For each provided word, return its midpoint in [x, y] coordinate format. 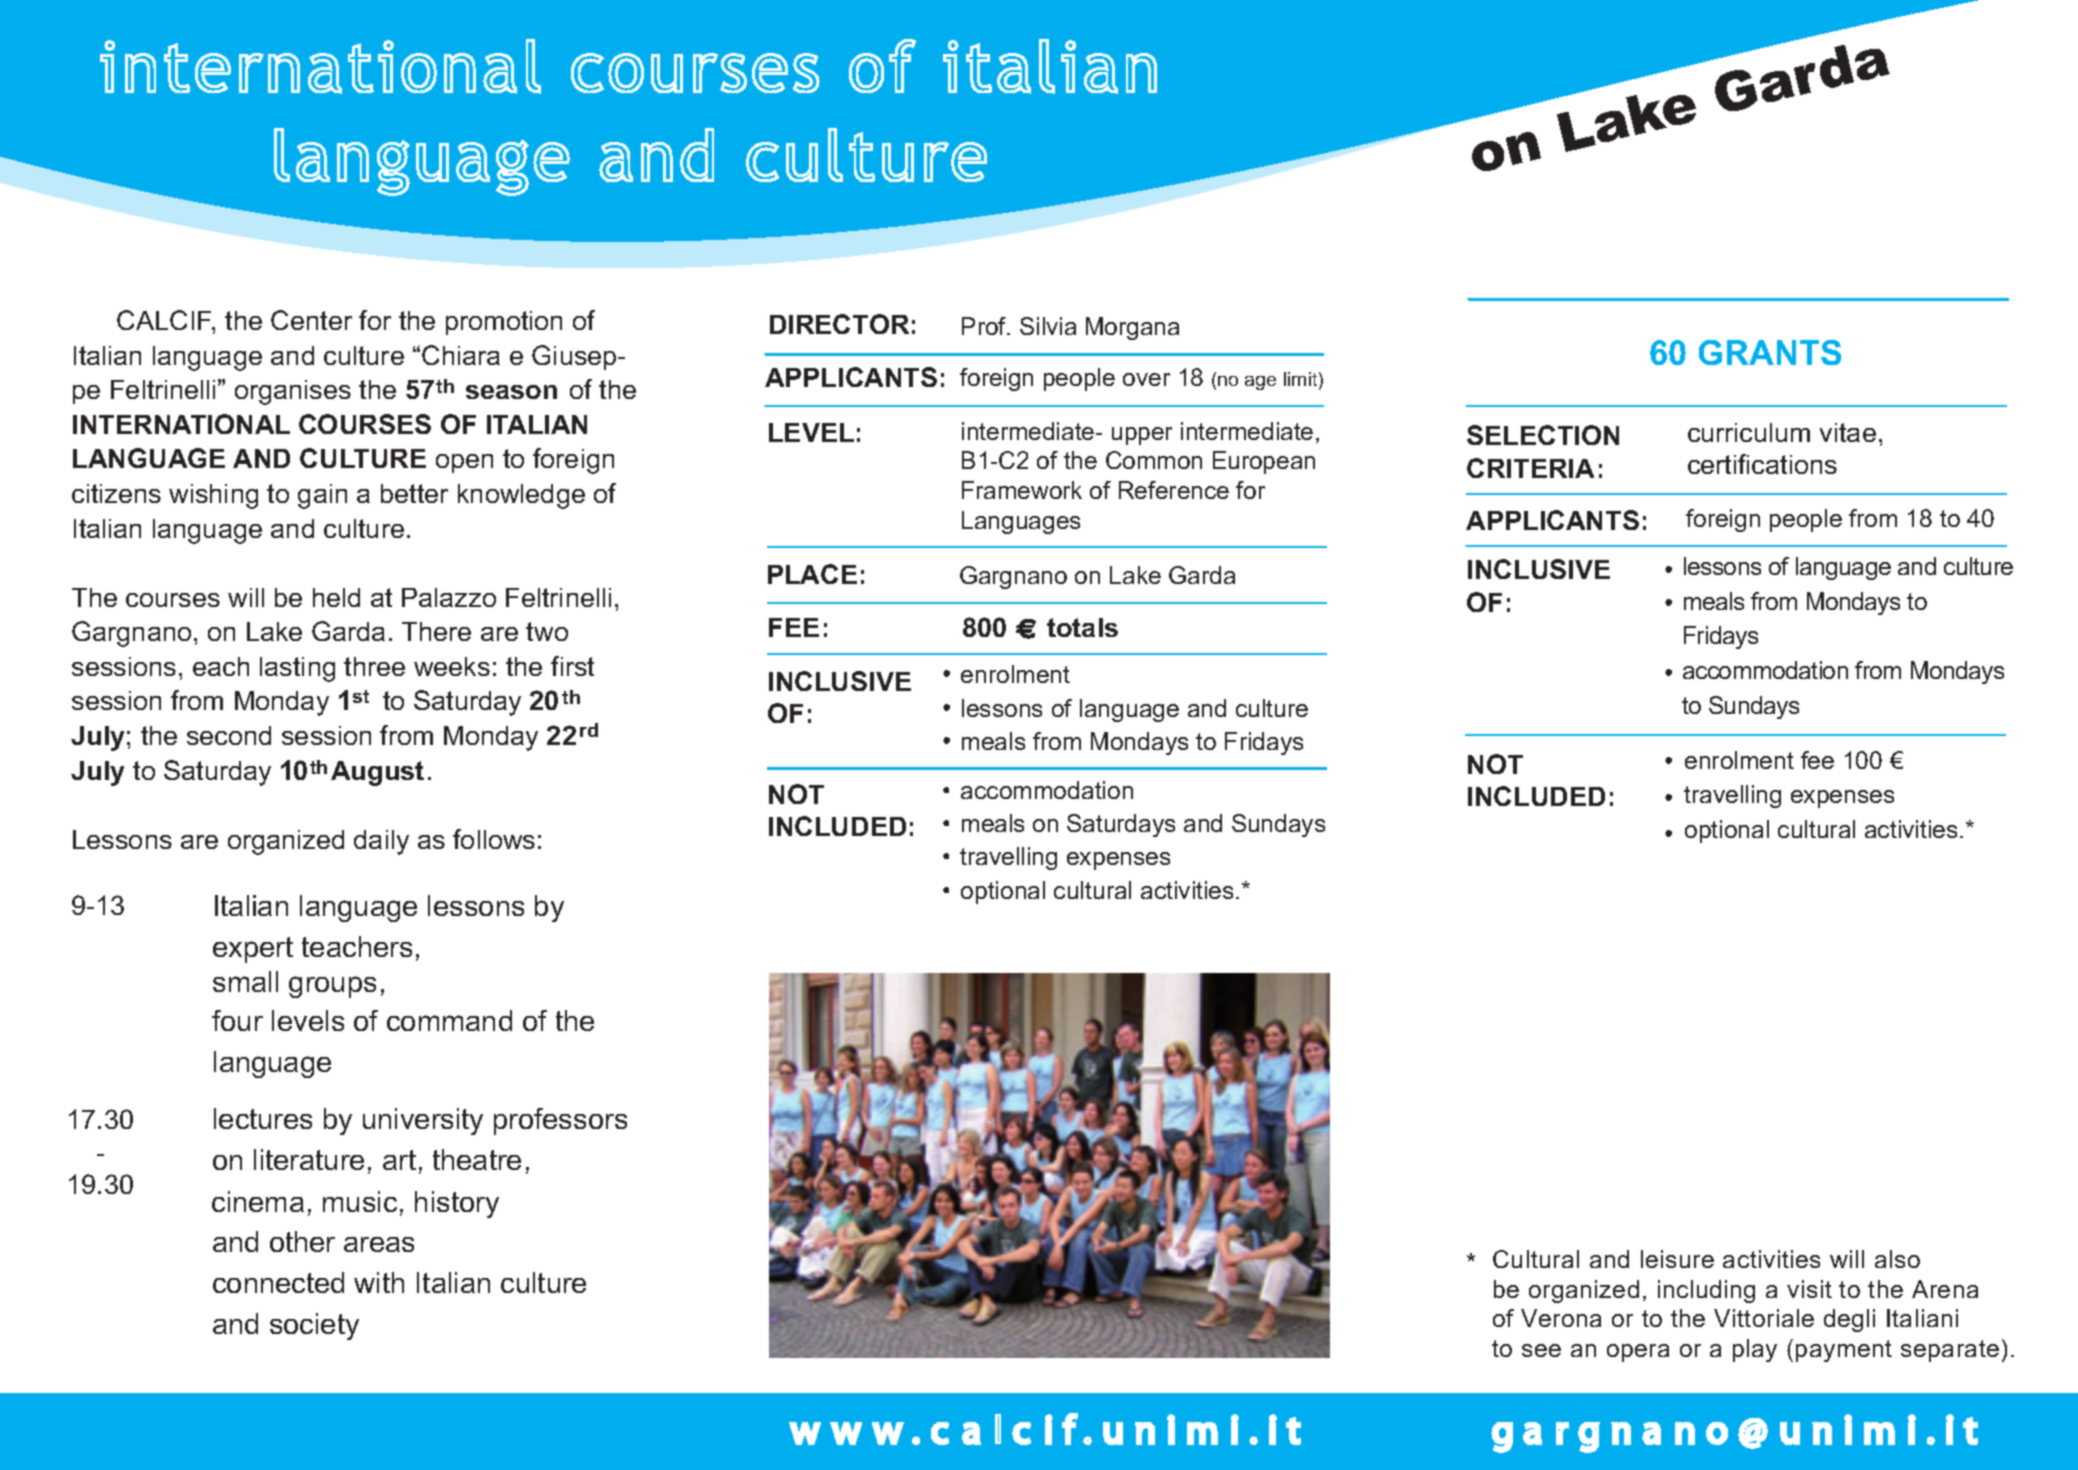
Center [311, 320]
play [1755, 1350]
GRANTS [1770, 352]
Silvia [1048, 326]
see [1541, 1350]
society [314, 1326]
